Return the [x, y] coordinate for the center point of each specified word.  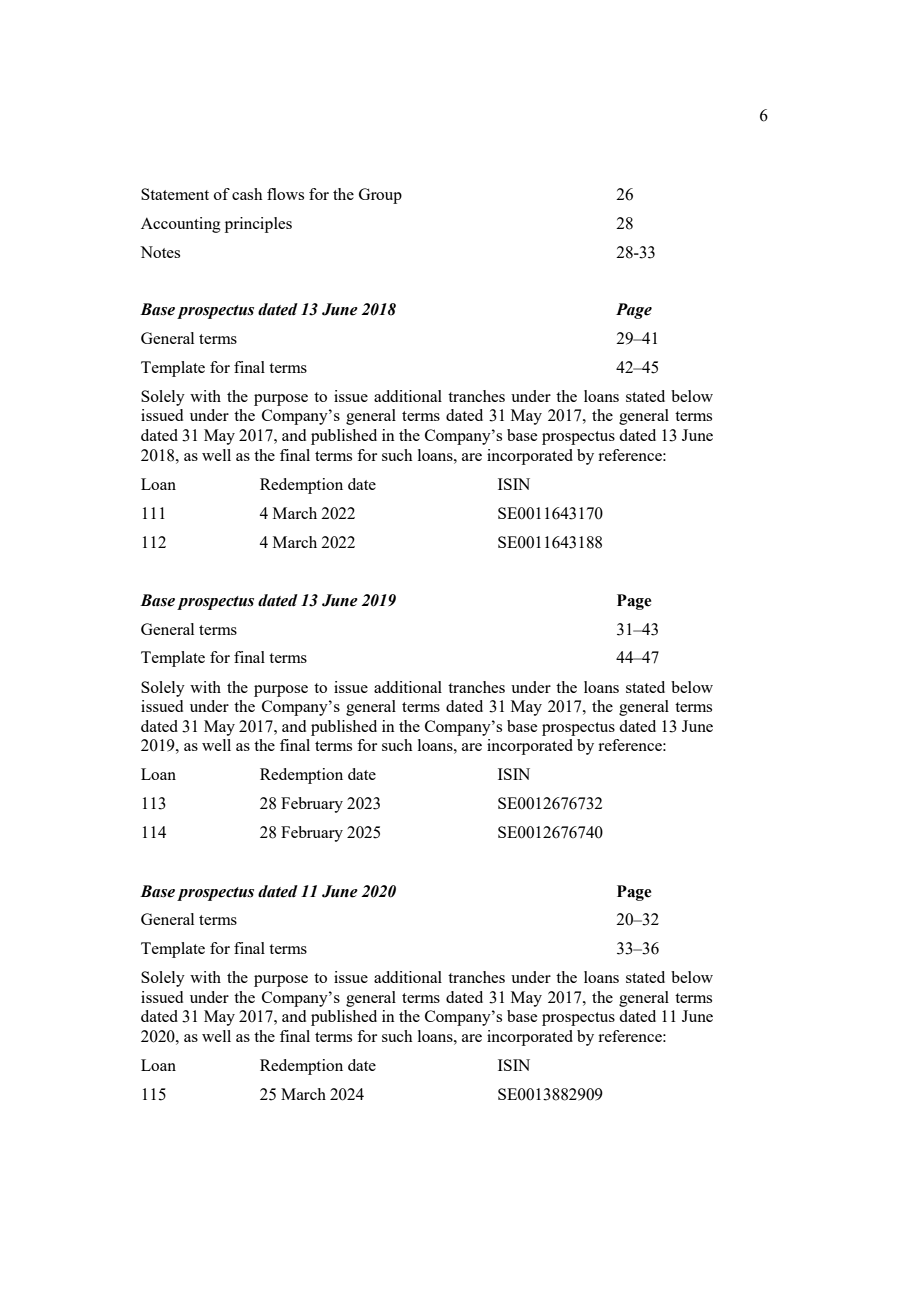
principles [258, 225]
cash [247, 194]
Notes [160, 252]
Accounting [181, 225]
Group [380, 196]
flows [285, 194]
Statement [175, 194]
